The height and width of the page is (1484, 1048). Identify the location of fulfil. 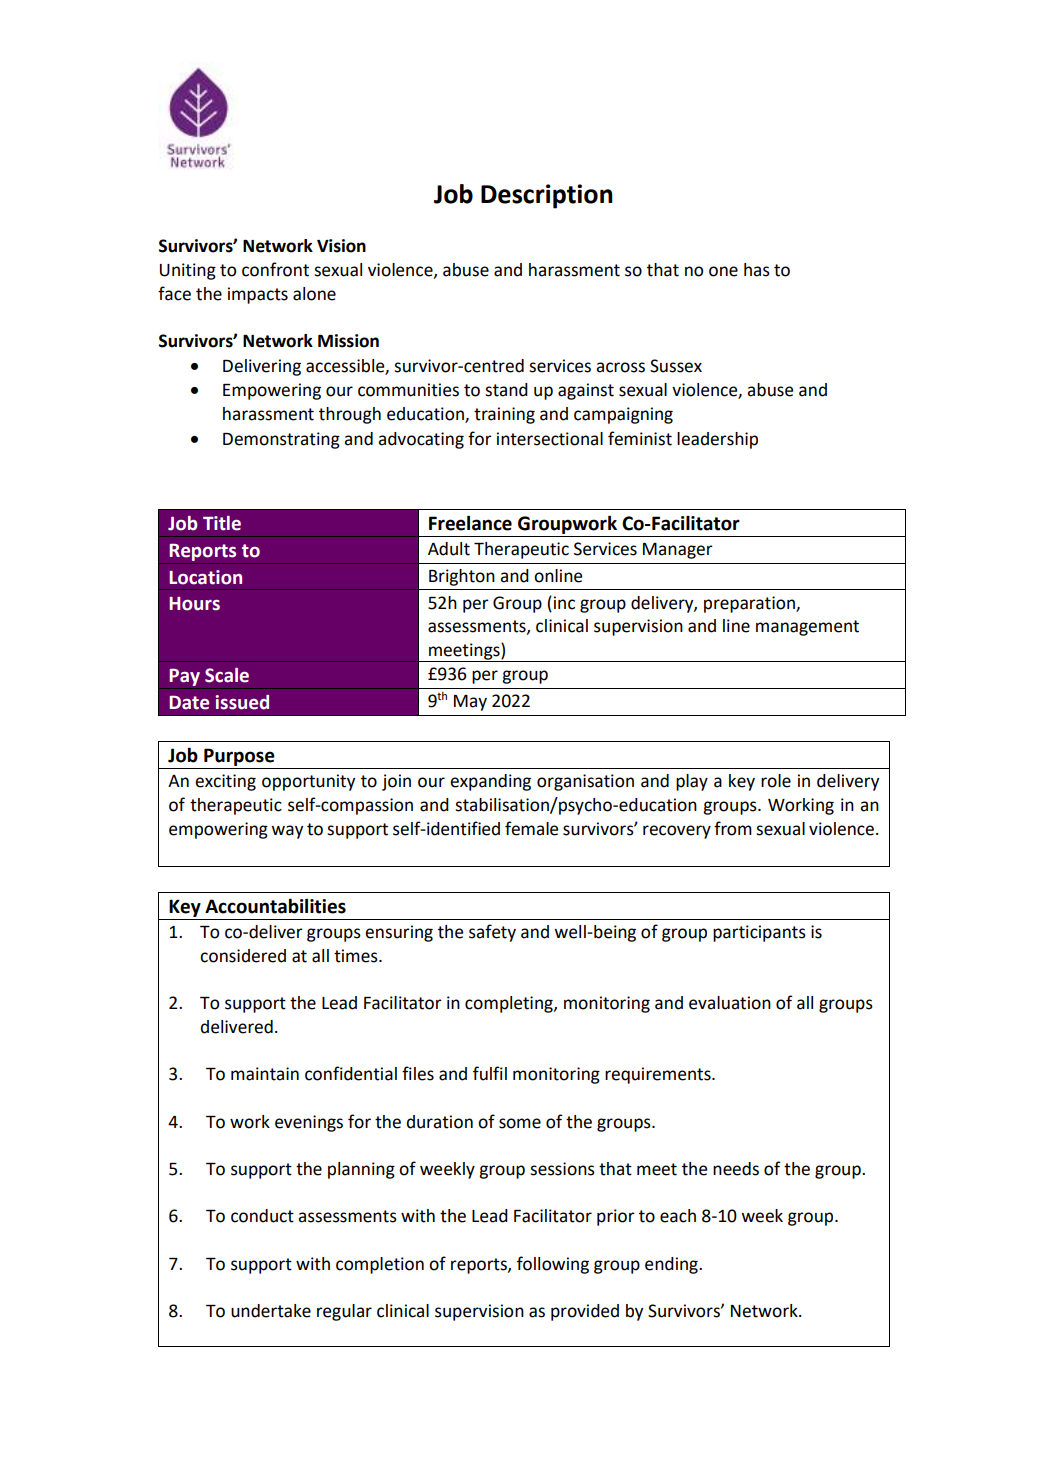
(490, 1073).
